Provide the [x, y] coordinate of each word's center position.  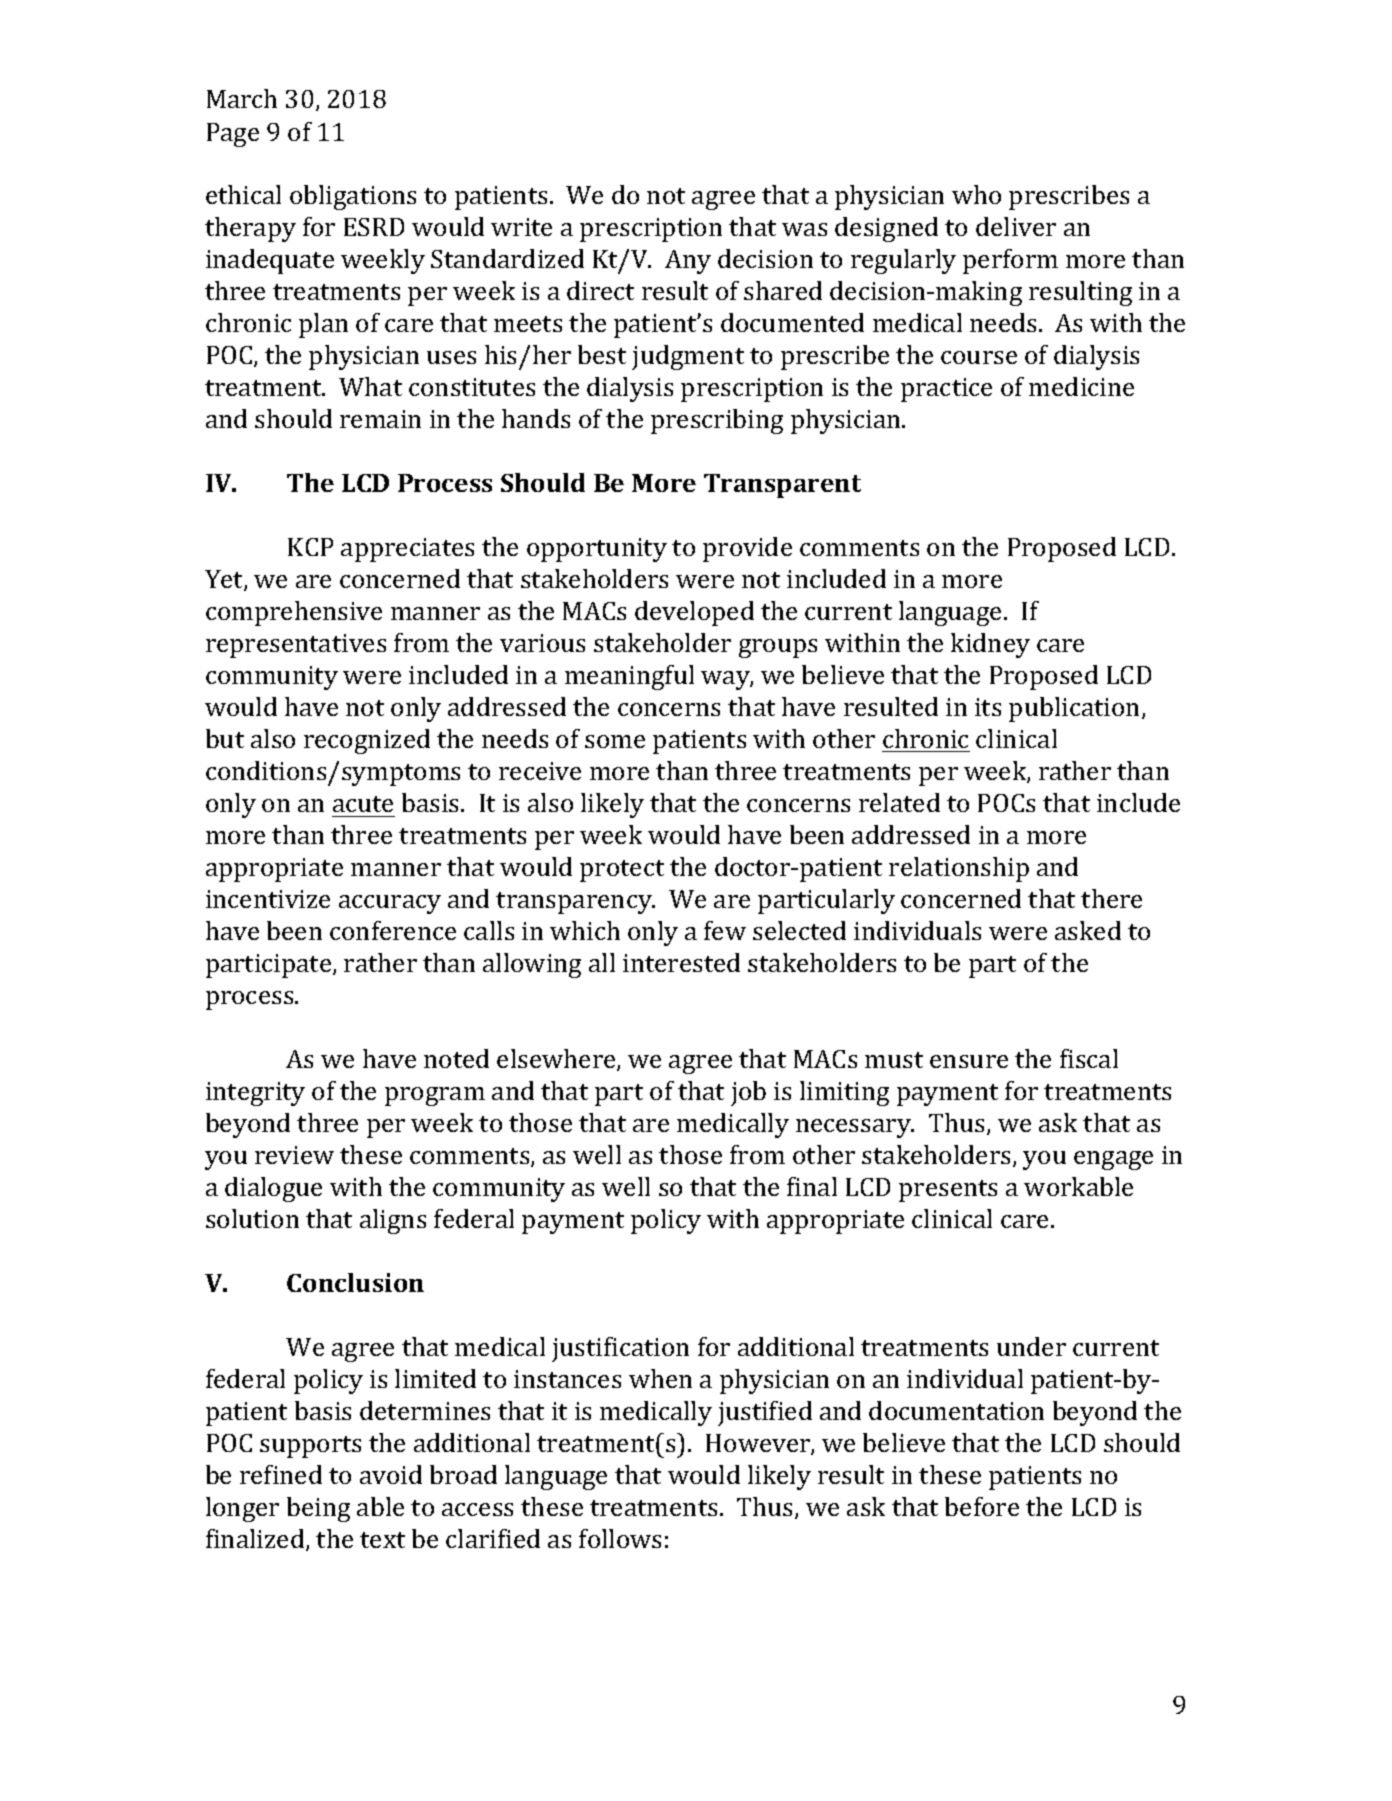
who [976, 194]
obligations [353, 197]
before [982, 1506]
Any [688, 262]
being [318, 1509]
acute [363, 804]
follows [620, 1538]
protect [622, 871]
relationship [959, 869]
